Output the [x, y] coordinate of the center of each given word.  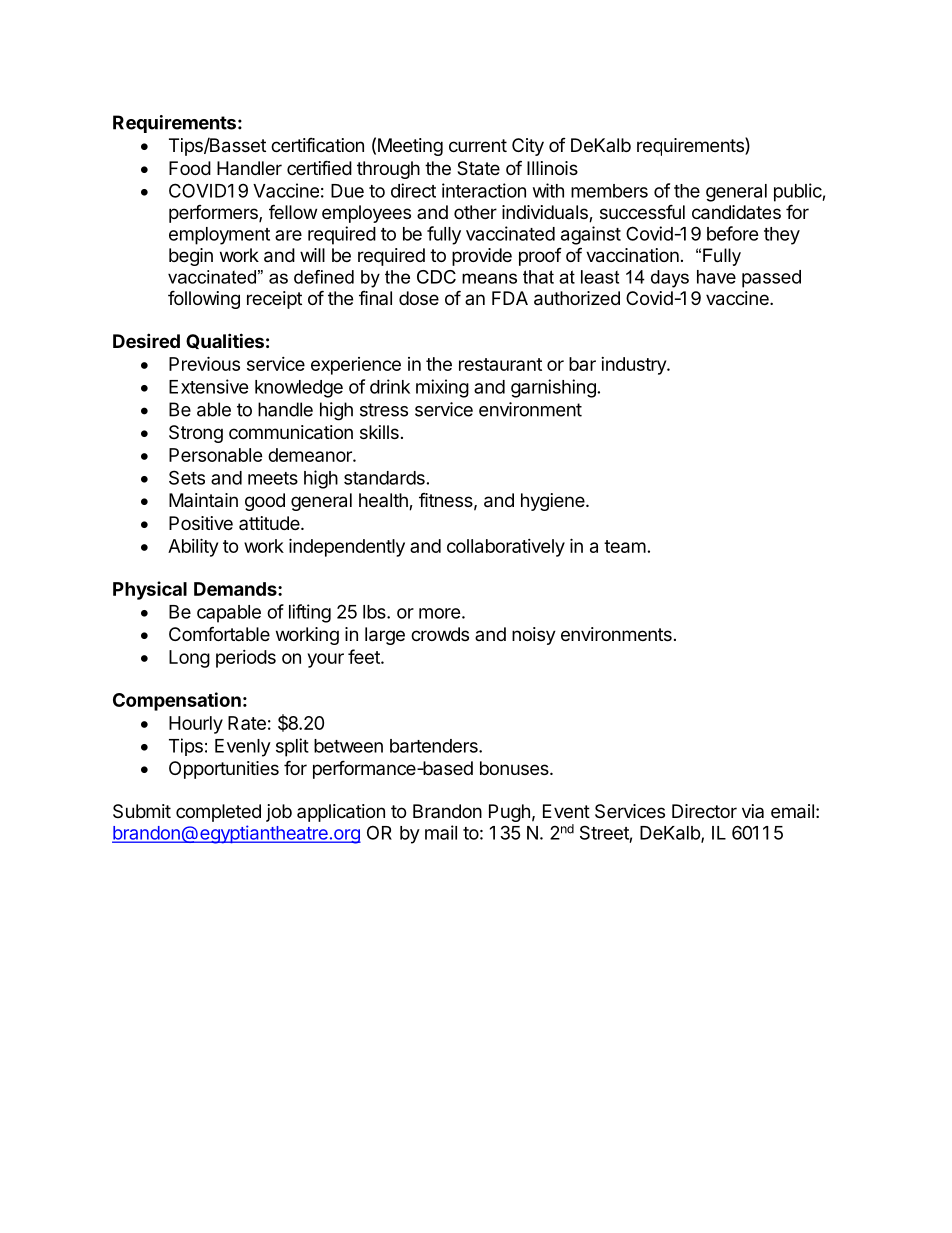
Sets [187, 477]
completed [218, 813]
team [625, 546]
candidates [736, 212]
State [478, 168]
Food [190, 168]
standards [384, 478]
